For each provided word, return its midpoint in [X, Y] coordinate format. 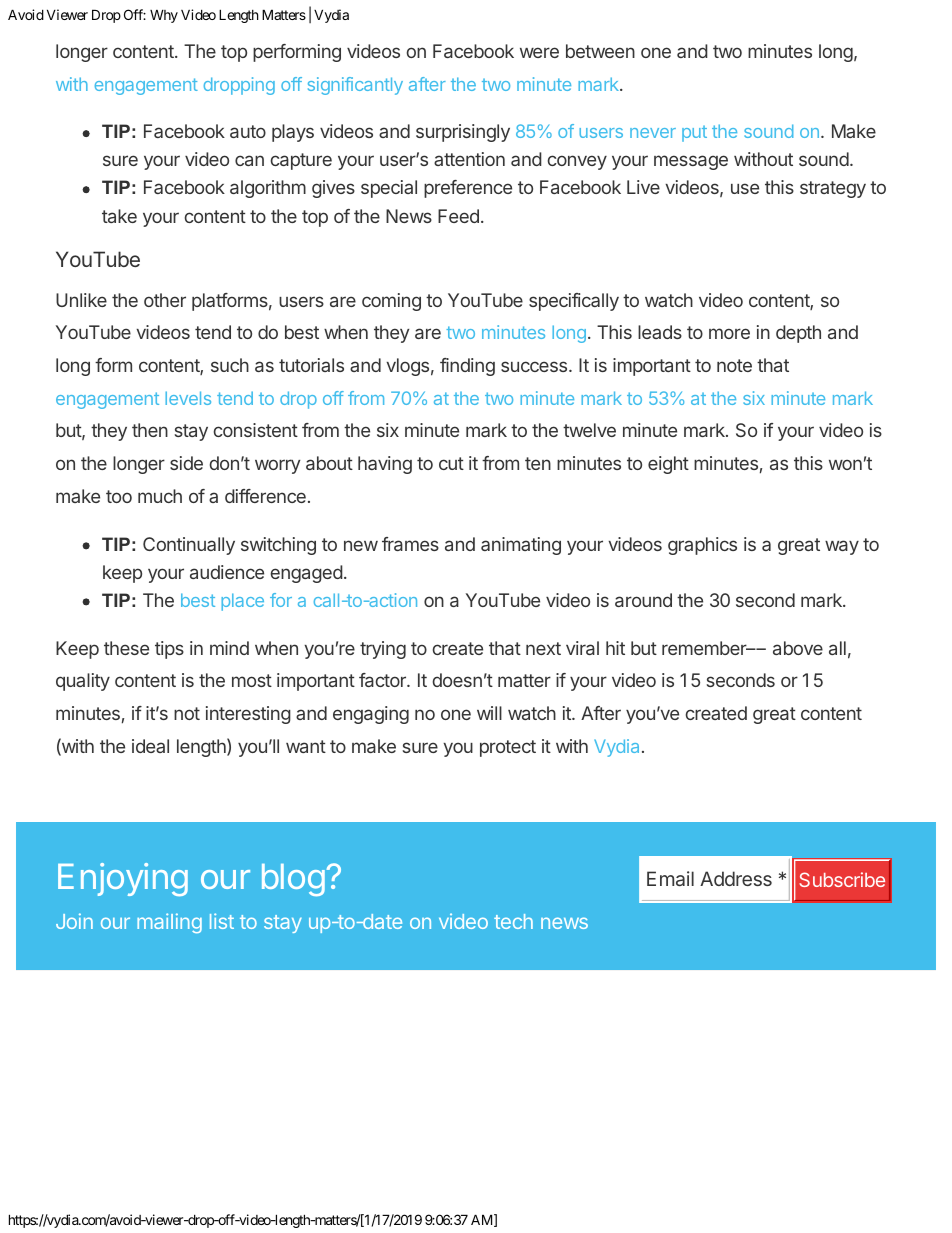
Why [164, 16]
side [186, 463]
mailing [169, 923]
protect [508, 748]
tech [513, 921]
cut [451, 463]
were [539, 52]
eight [668, 465]
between [600, 51]
